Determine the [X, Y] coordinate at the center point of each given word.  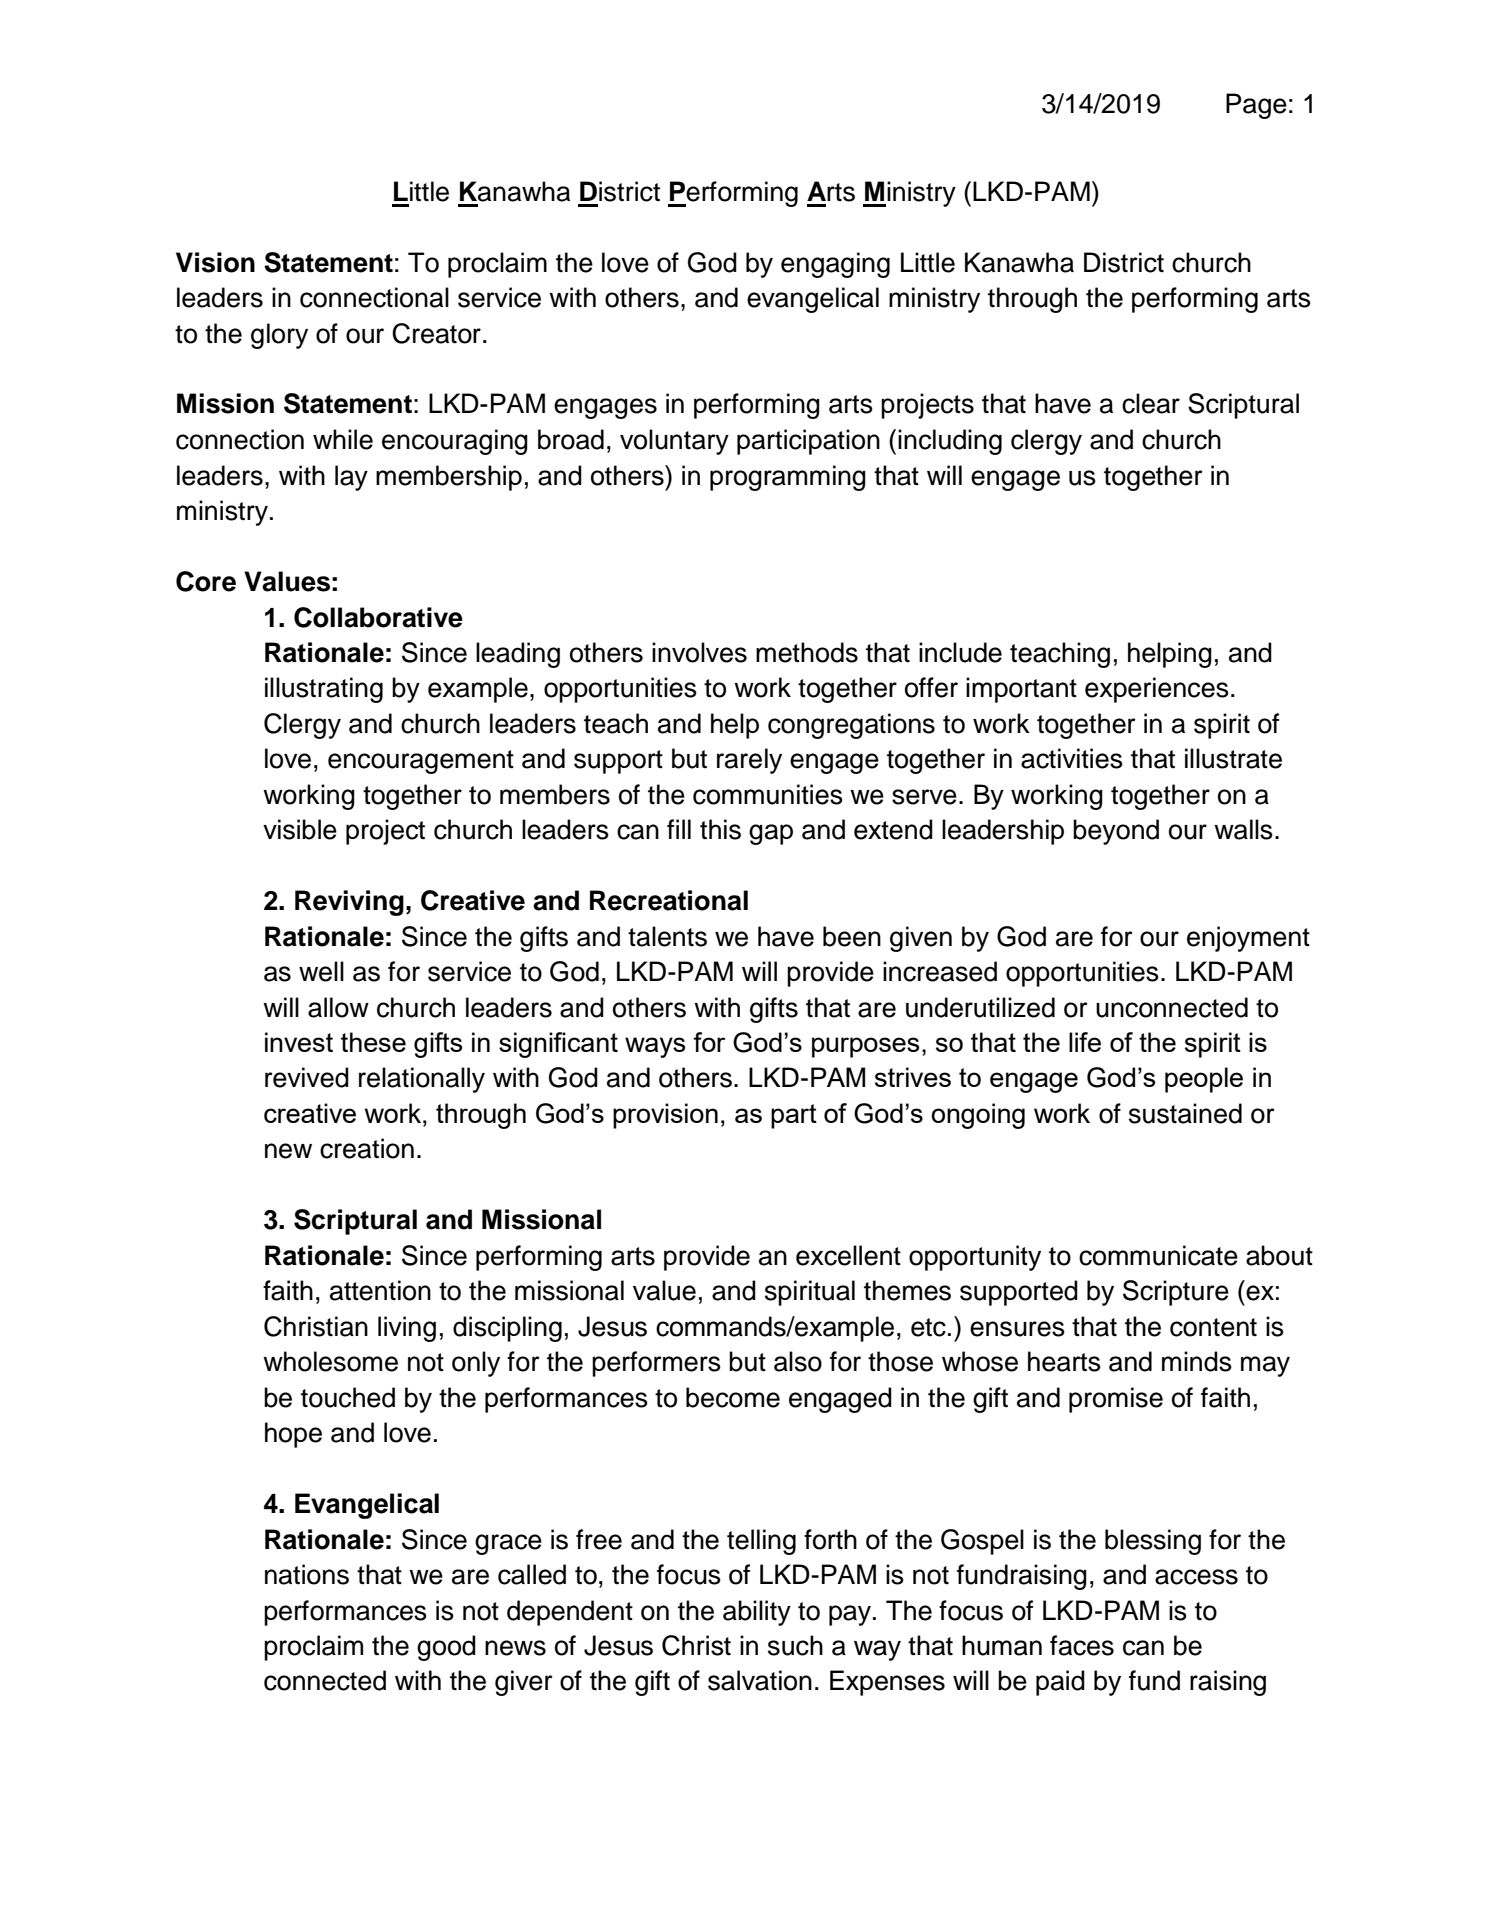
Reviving [349, 903]
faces [1082, 1645]
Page [1256, 106]
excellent [848, 1255]
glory [279, 336]
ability [757, 1613]
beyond [1116, 832]
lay [351, 478]
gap [771, 834]
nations [307, 1574]
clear [1151, 403]
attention [380, 1290]
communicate [1158, 1255]
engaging [835, 265]
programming [788, 478]
